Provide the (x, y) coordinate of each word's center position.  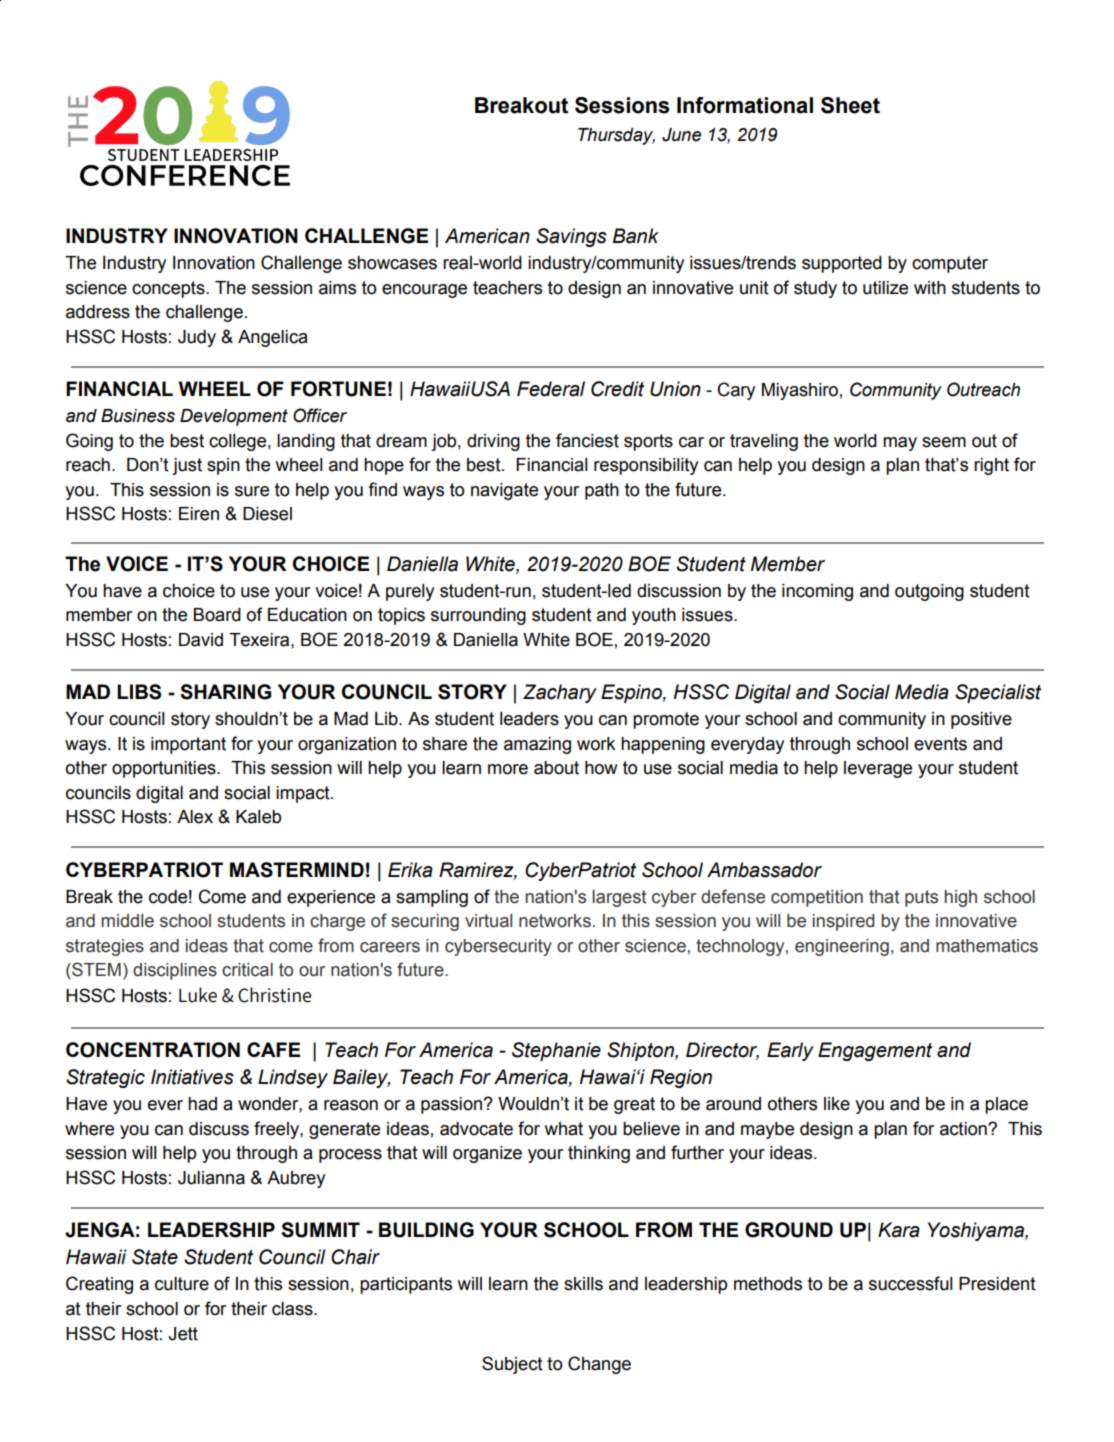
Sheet (850, 105)
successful (911, 1283)
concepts (169, 289)
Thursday (616, 136)
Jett (183, 1334)
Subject (512, 1365)
